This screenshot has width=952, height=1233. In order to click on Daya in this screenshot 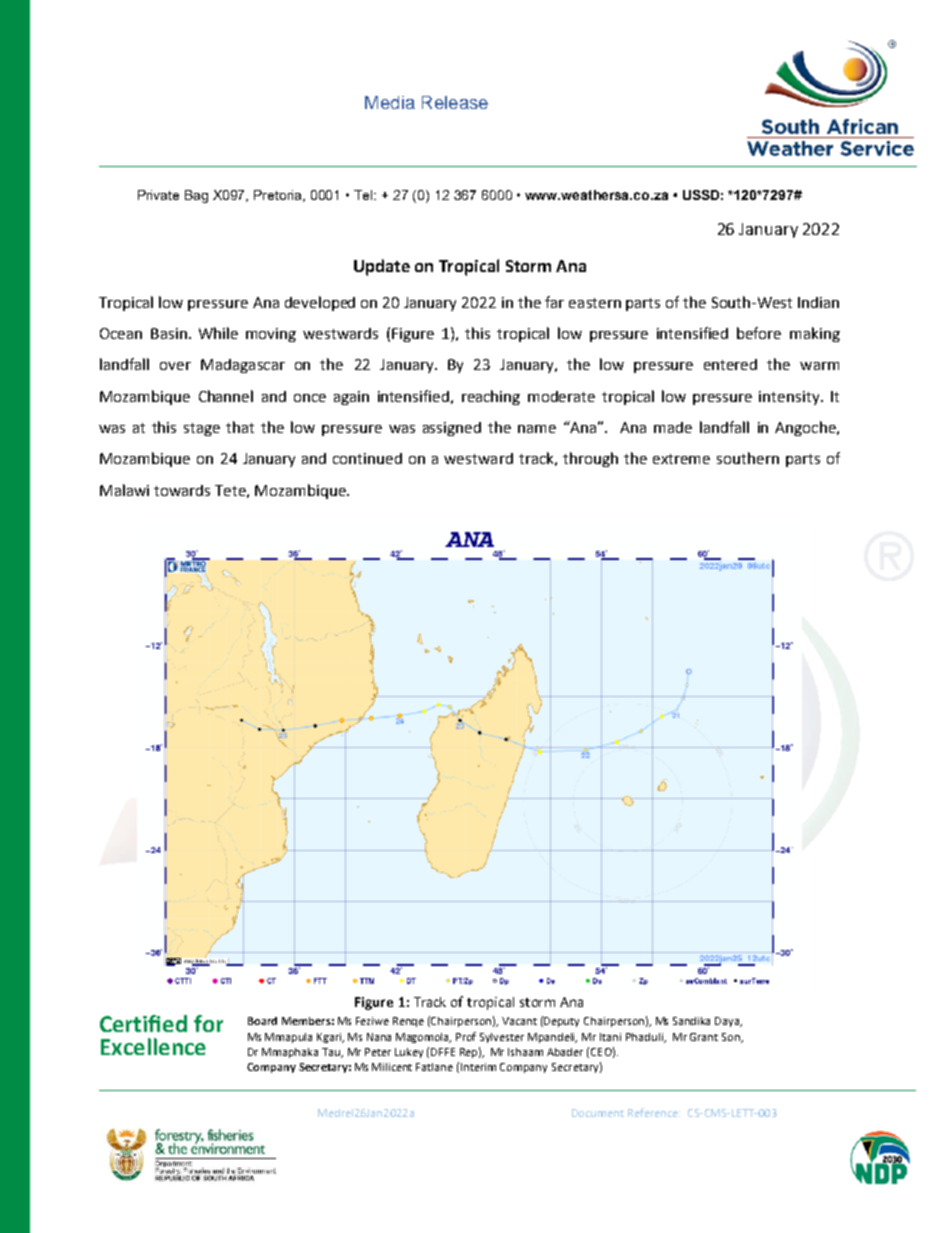, I will do `click(728, 1022)`.
